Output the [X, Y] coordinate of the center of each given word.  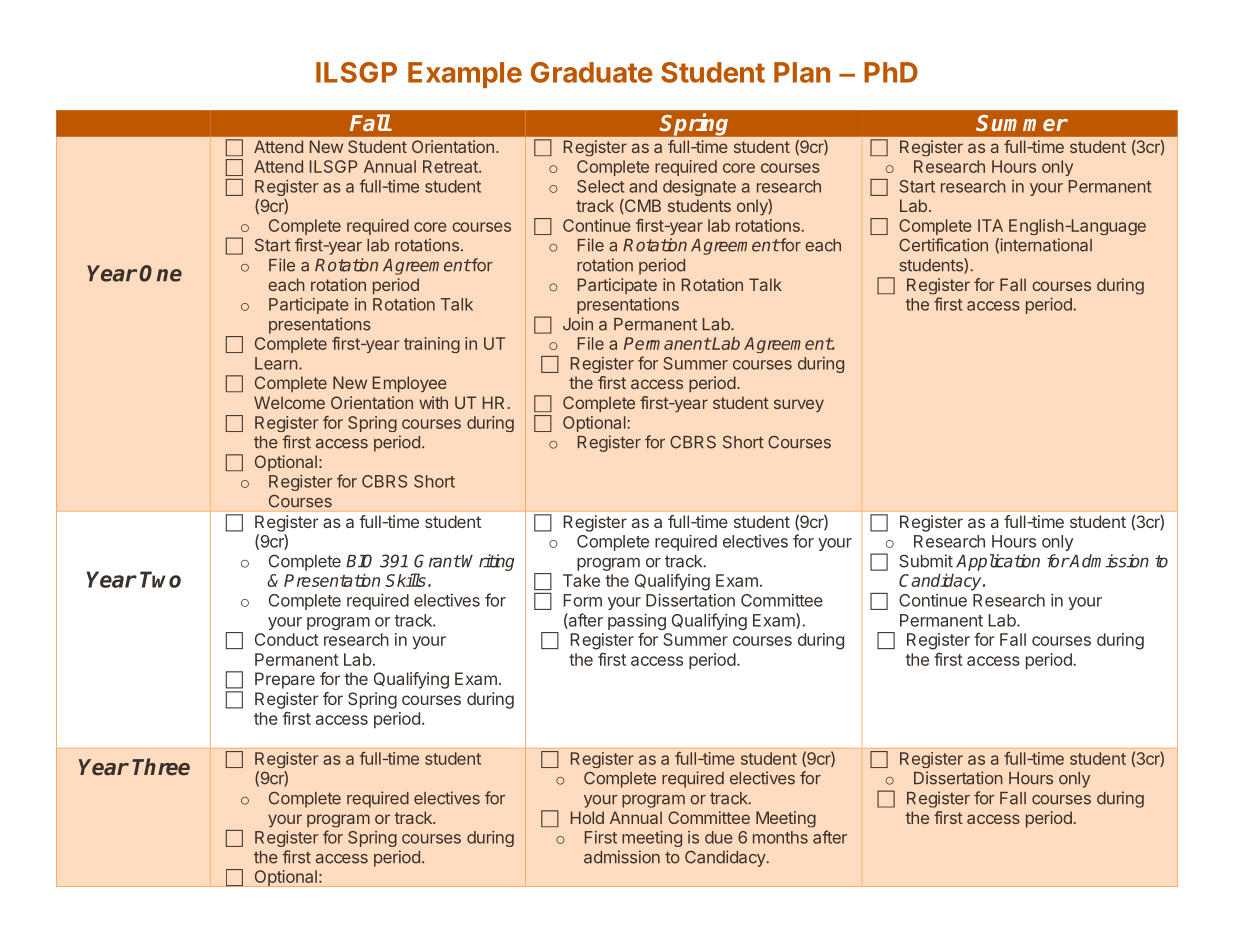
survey [799, 405]
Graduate [592, 72]
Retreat [451, 166]
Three [161, 767]
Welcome [289, 402]
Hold [587, 817]
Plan [802, 72]
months [780, 837]
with [433, 402]
